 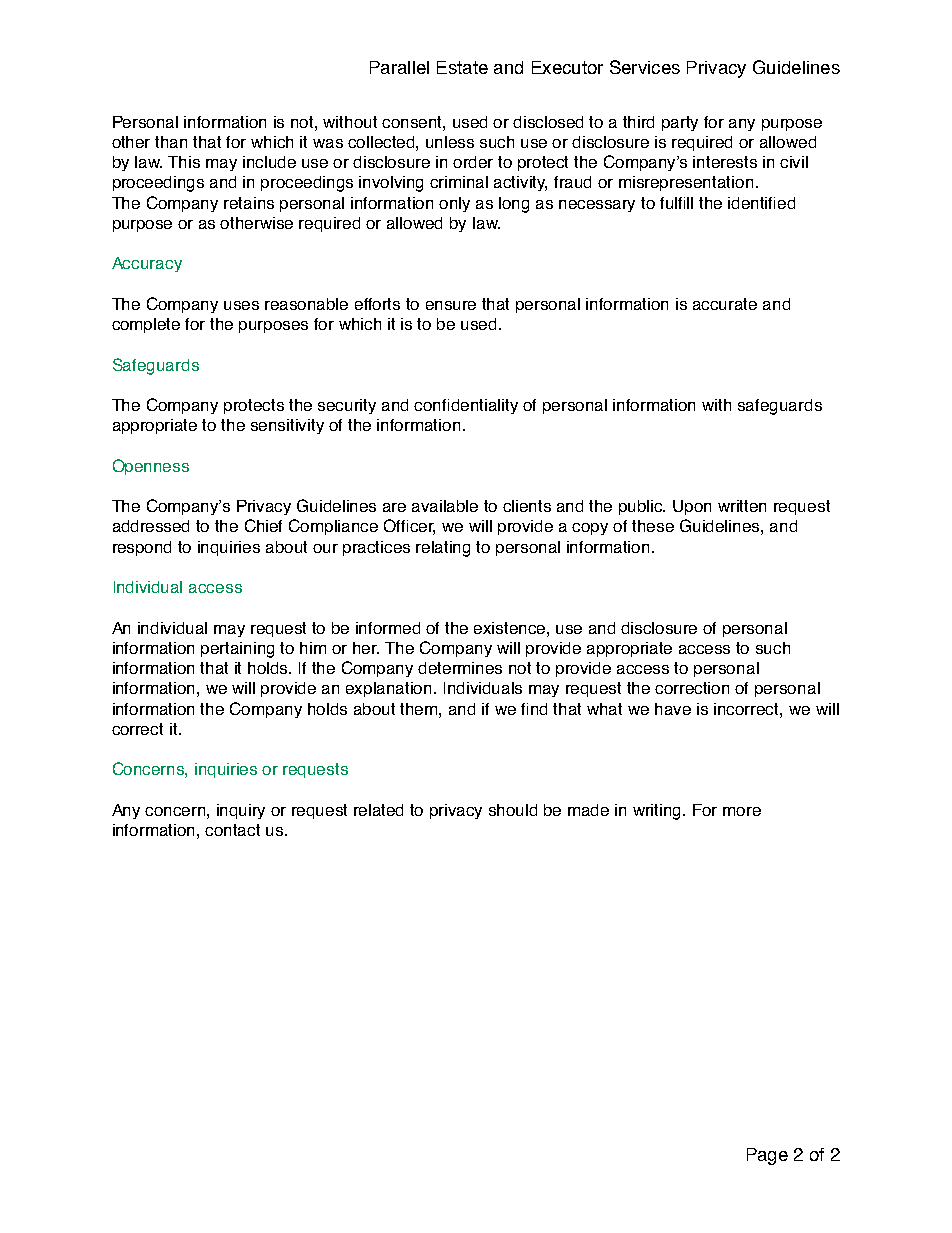 I want to click on party, so click(x=680, y=123).
